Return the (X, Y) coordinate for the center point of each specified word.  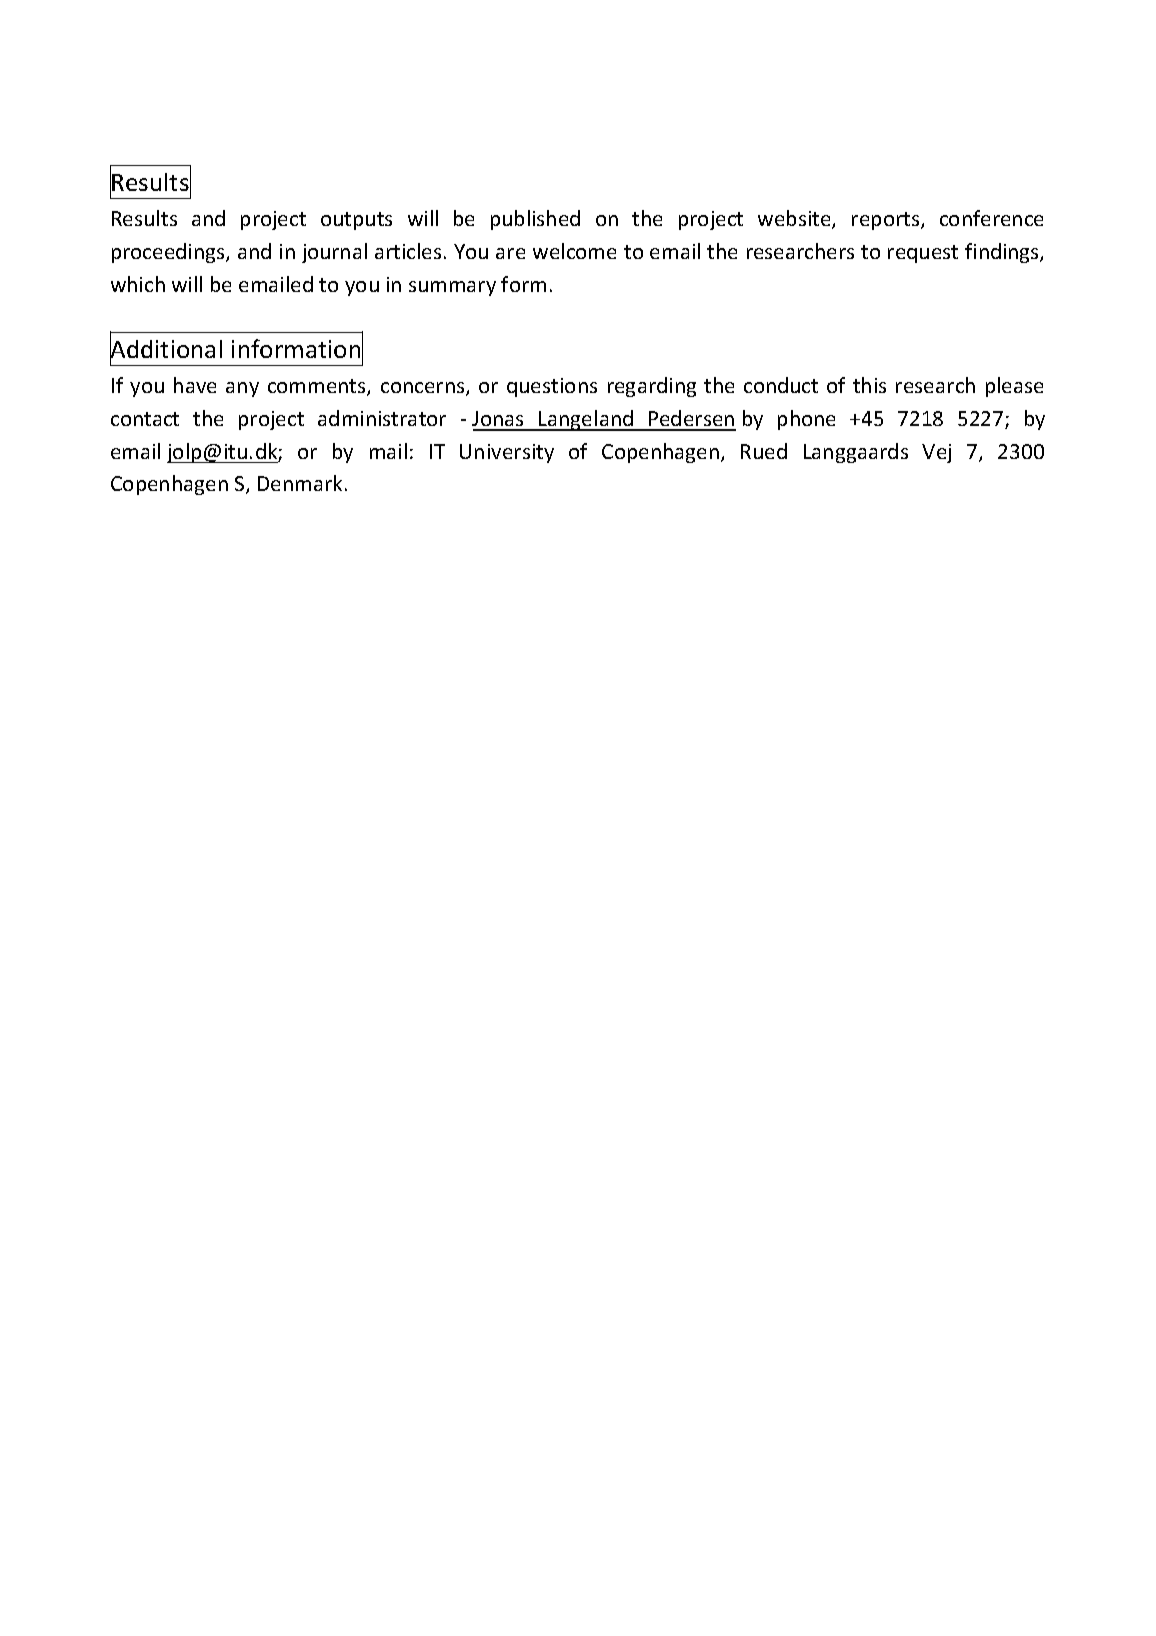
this (869, 385)
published (535, 220)
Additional (166, 349)
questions (552, 387)
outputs (356, 221)
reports (887, 221)
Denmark (300, 483)
